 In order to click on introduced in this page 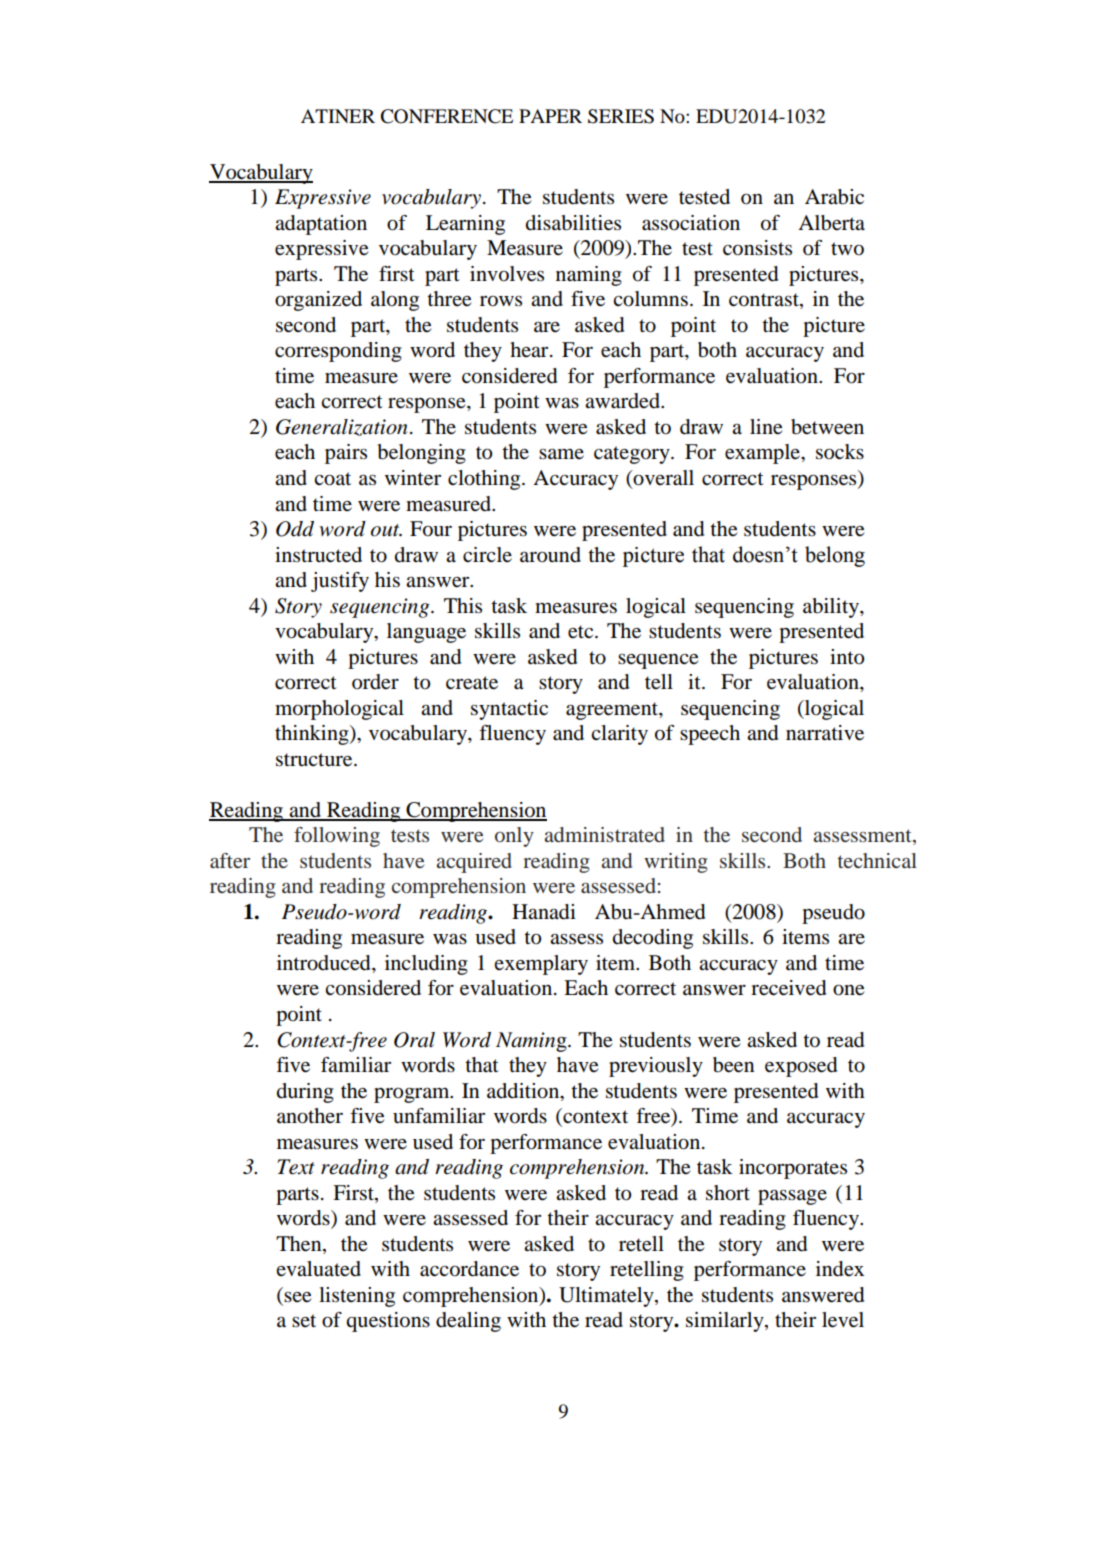, I will do `click(325, 963)`.
